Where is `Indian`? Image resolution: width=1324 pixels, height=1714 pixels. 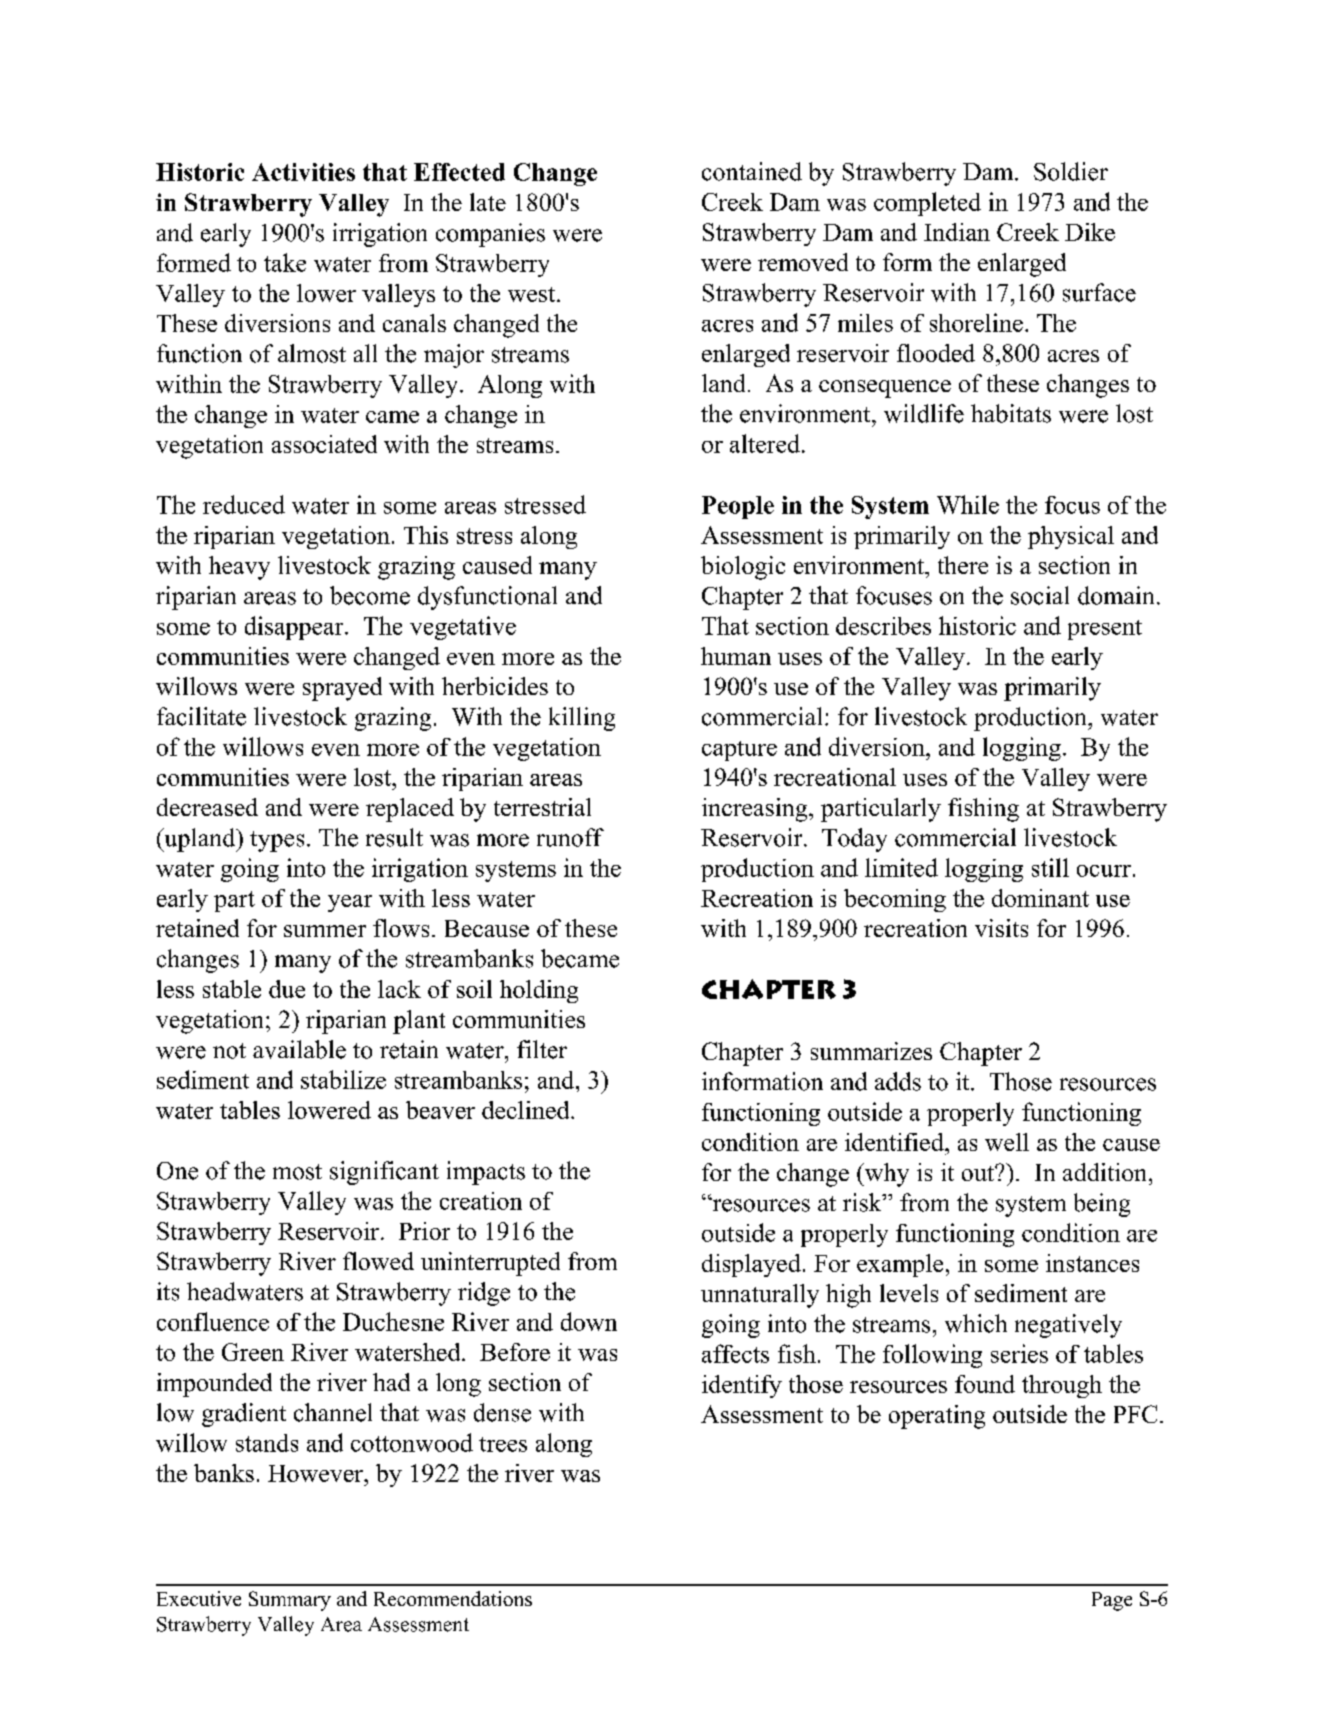
Indian is located at coordinates (957, 232).
